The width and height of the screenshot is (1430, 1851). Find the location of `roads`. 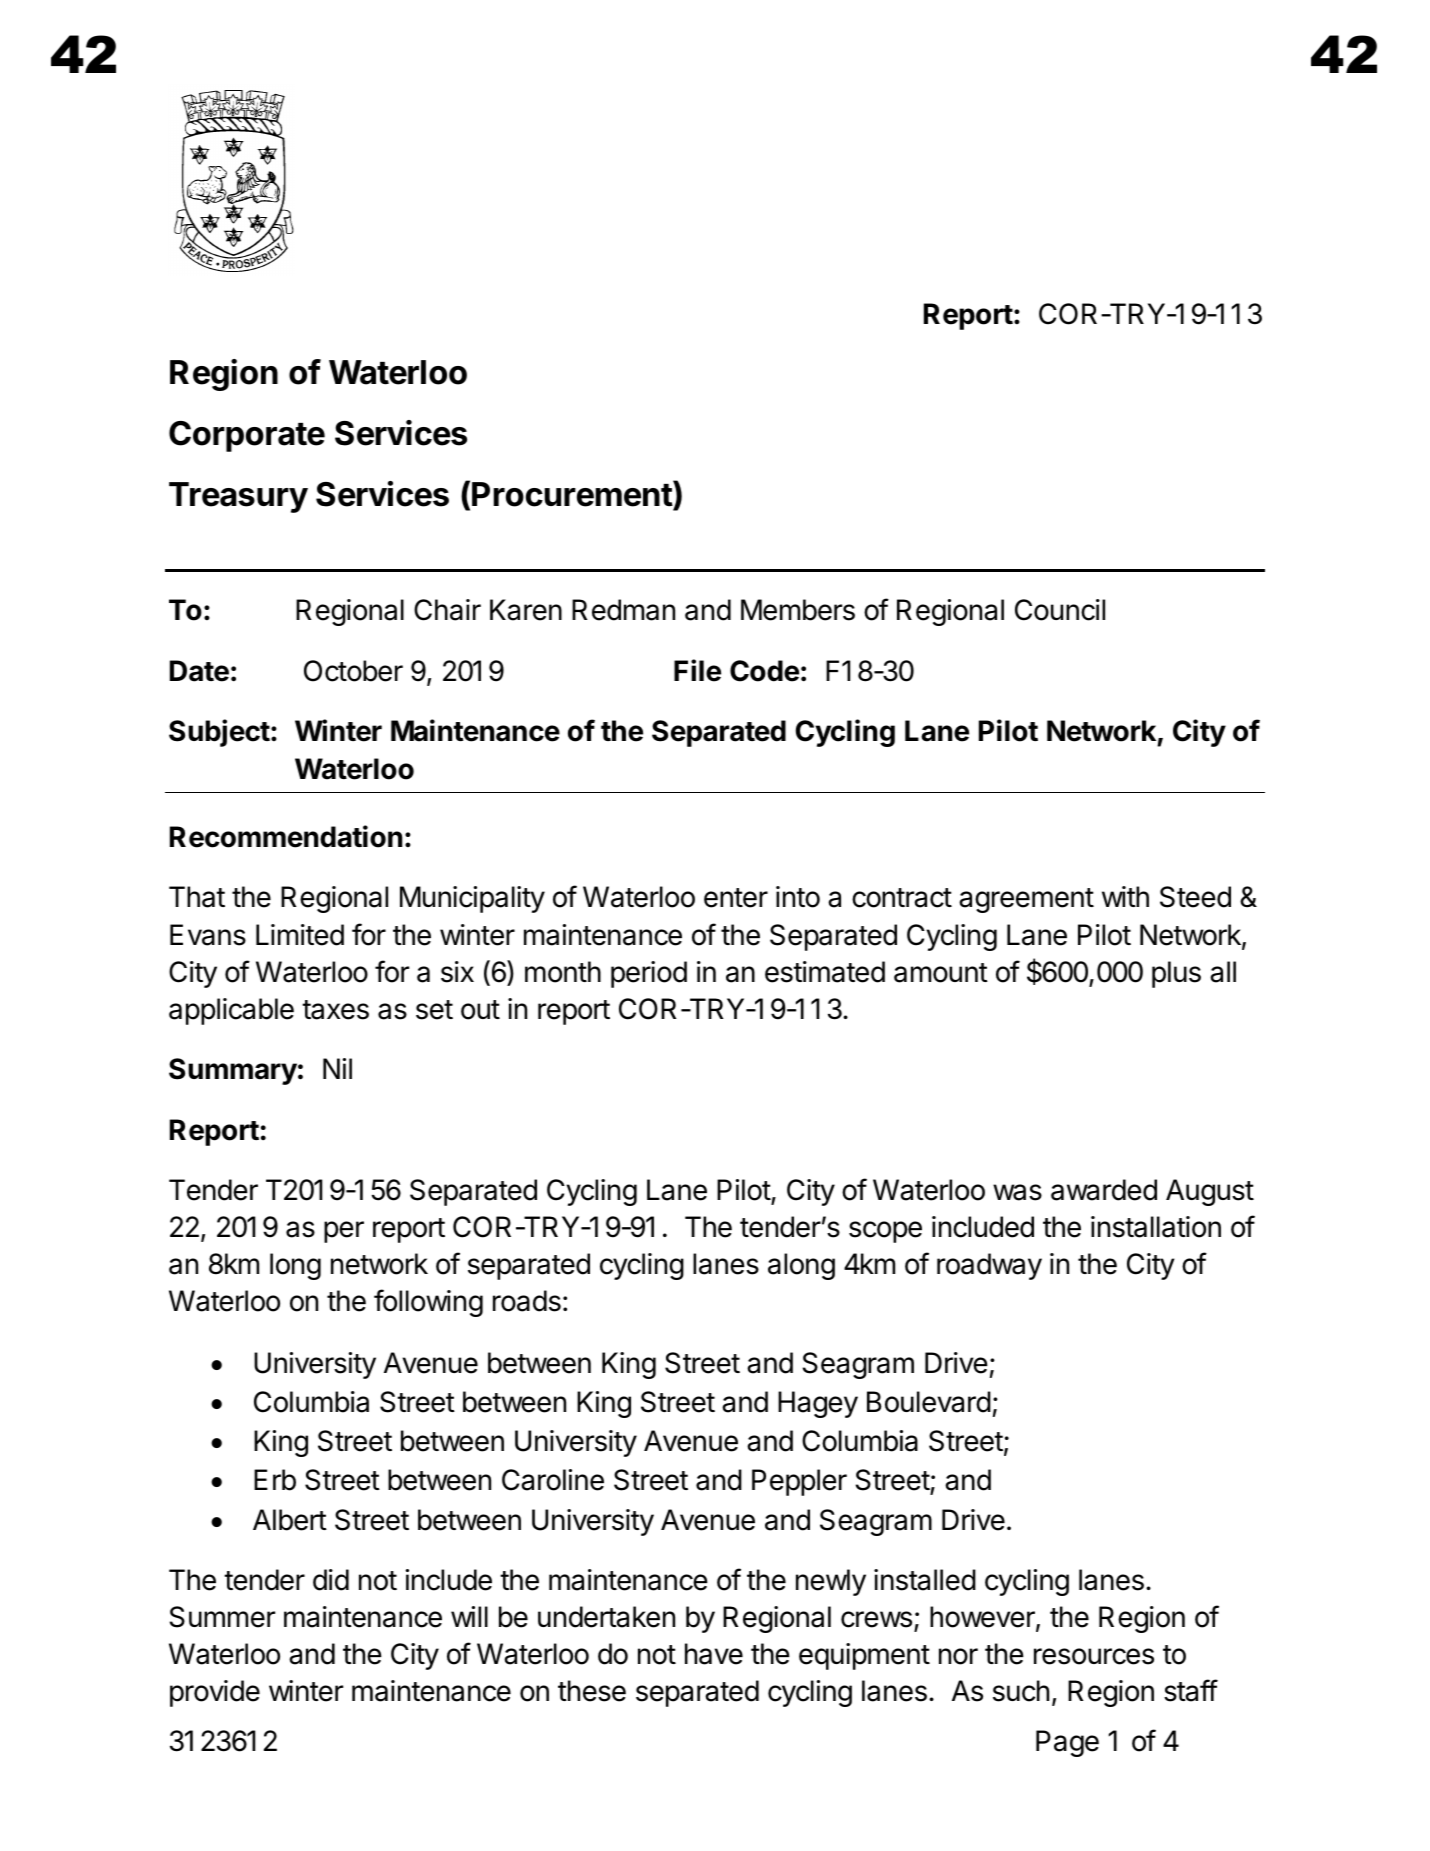

roads is located at coordinates (527, 1301).
